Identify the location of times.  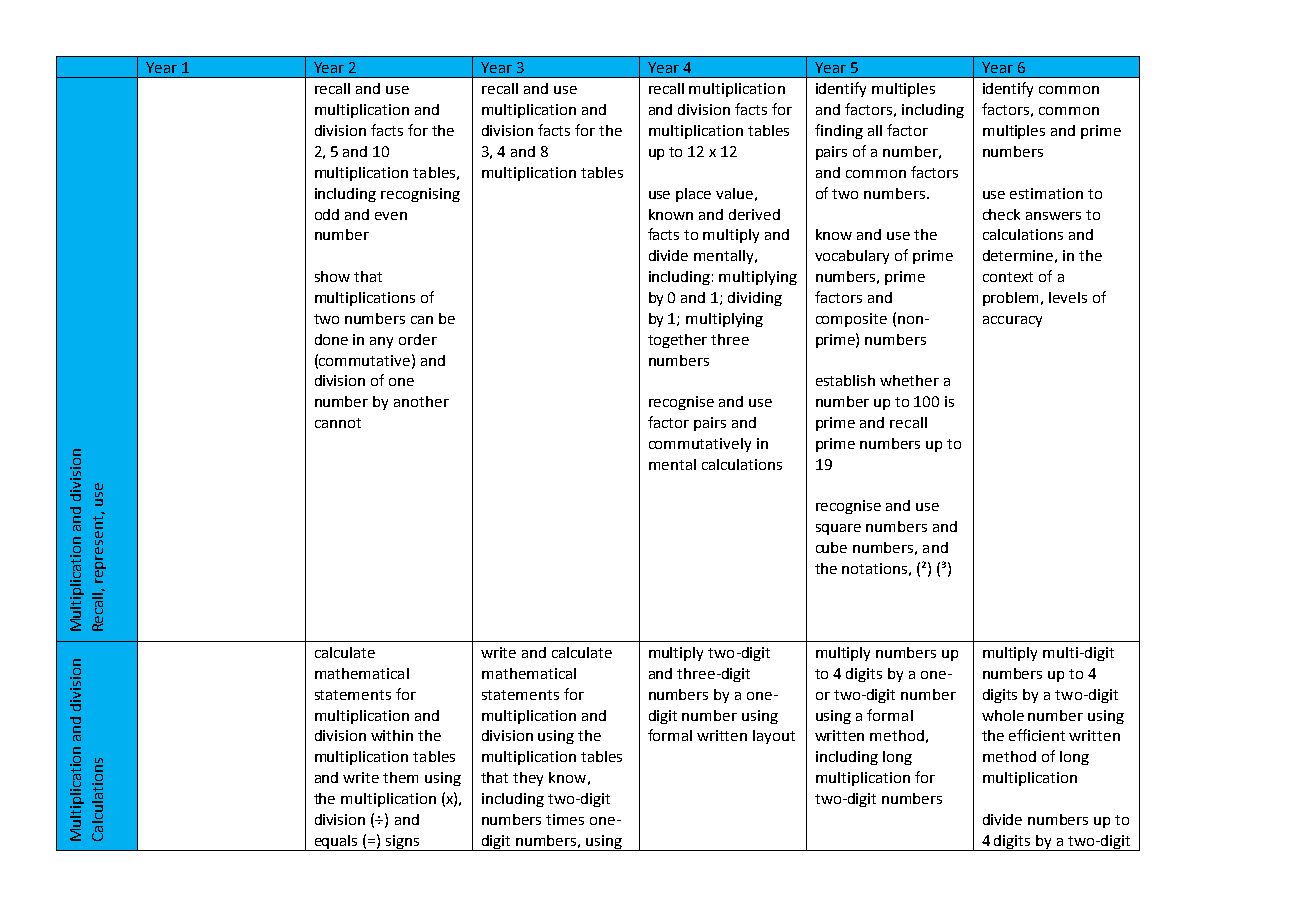
(565, 819).
